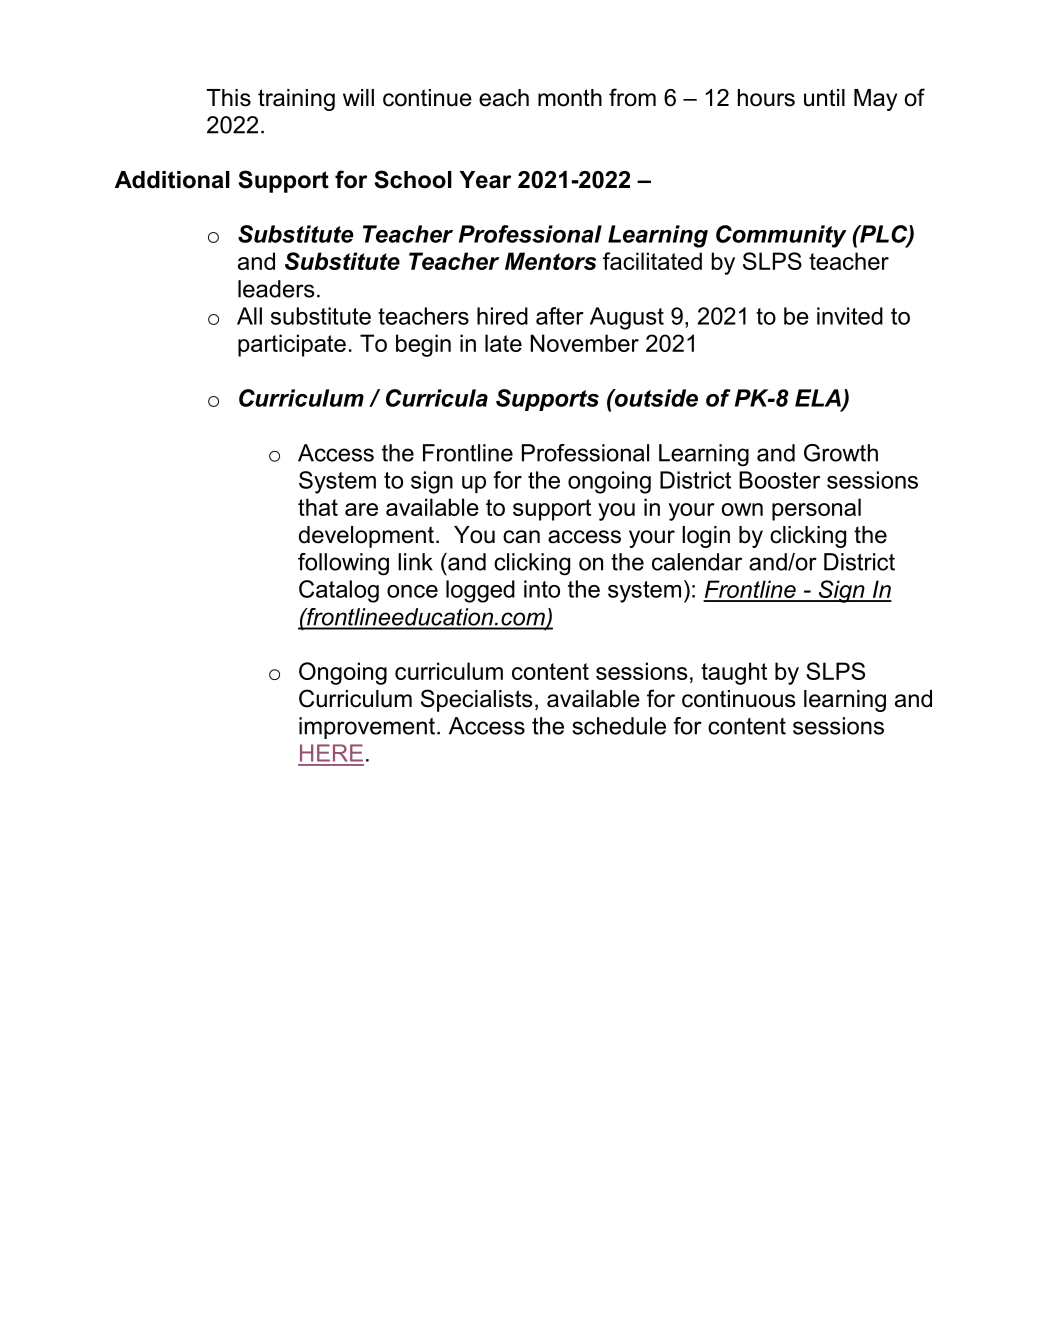  What do you see at coordinates (550, 261) in the screenshot?
I see `Mentors` at bounding box center [550, 261].
